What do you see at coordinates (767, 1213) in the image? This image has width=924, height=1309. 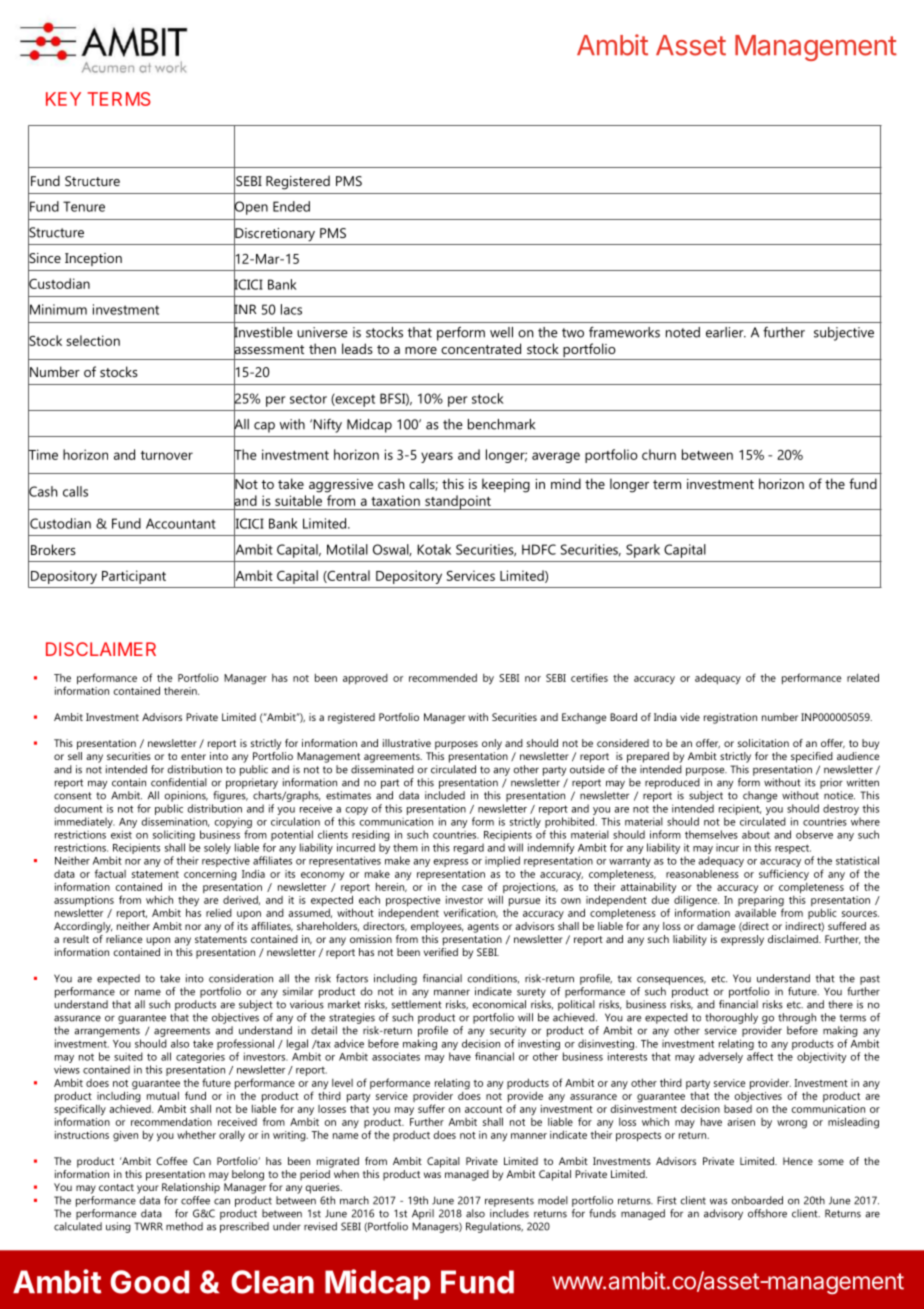 I see `offshore` at bounding box center [767, 1213].
